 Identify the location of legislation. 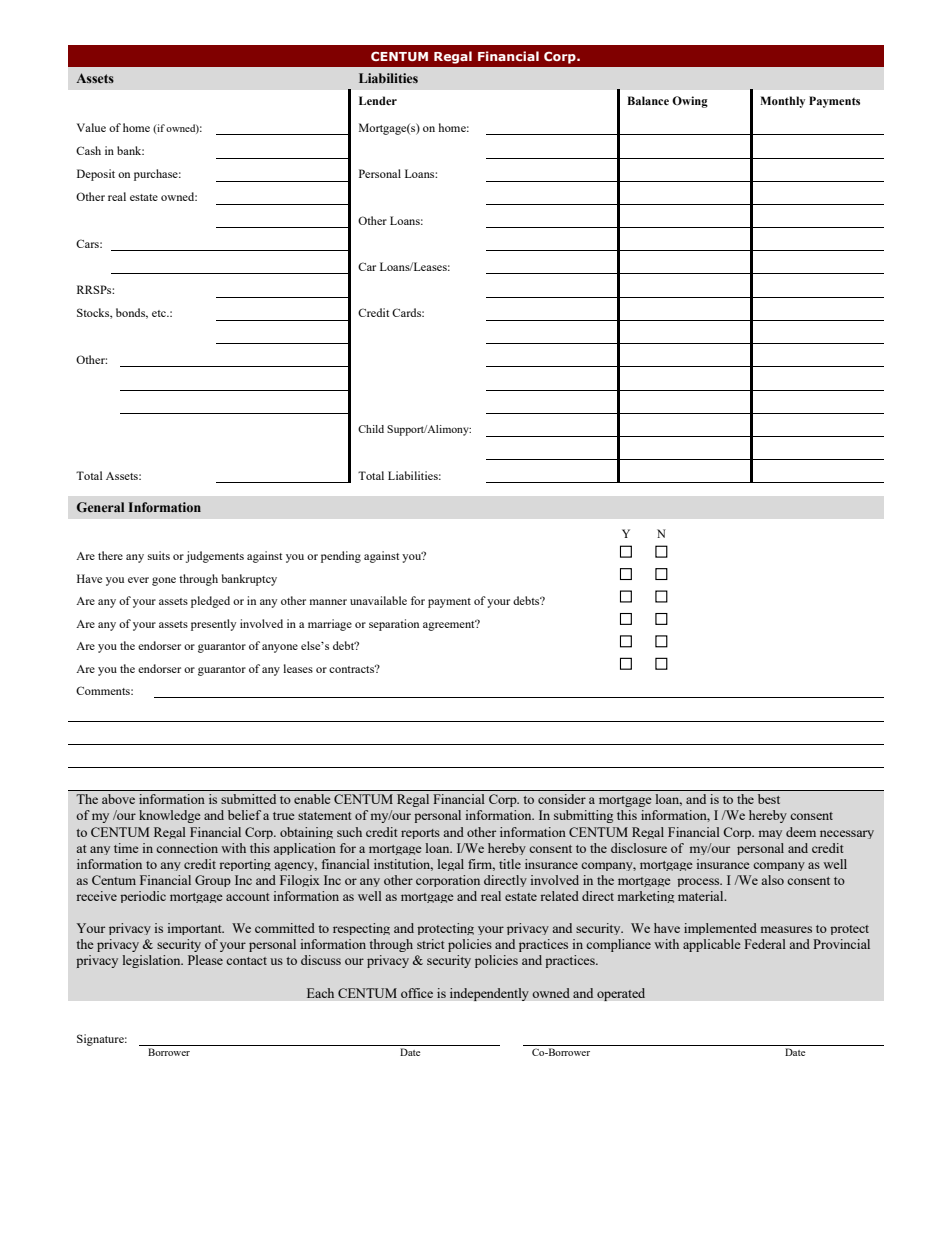
(153, 961).
